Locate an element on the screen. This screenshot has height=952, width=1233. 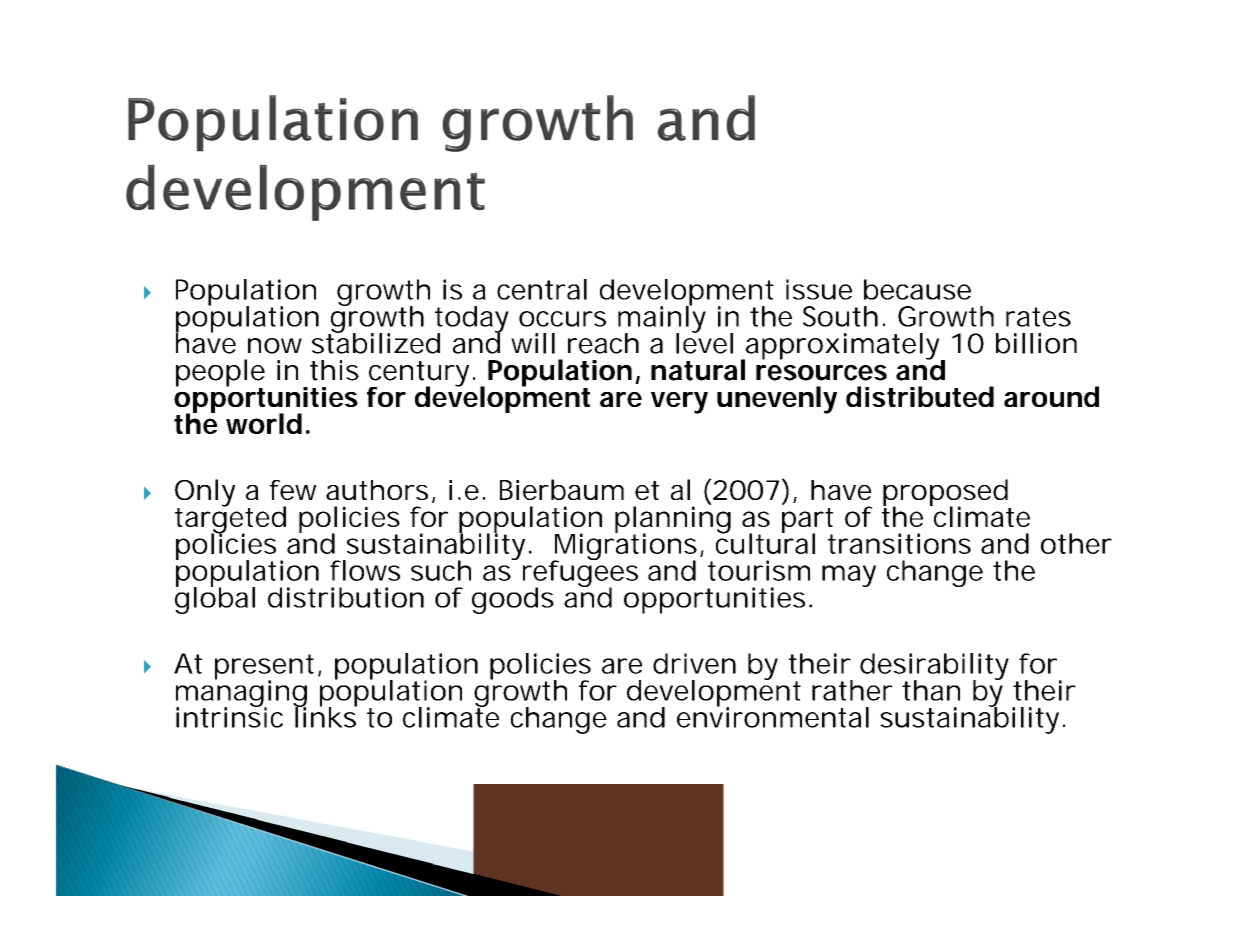
because is located at coordinates (917, 289).
